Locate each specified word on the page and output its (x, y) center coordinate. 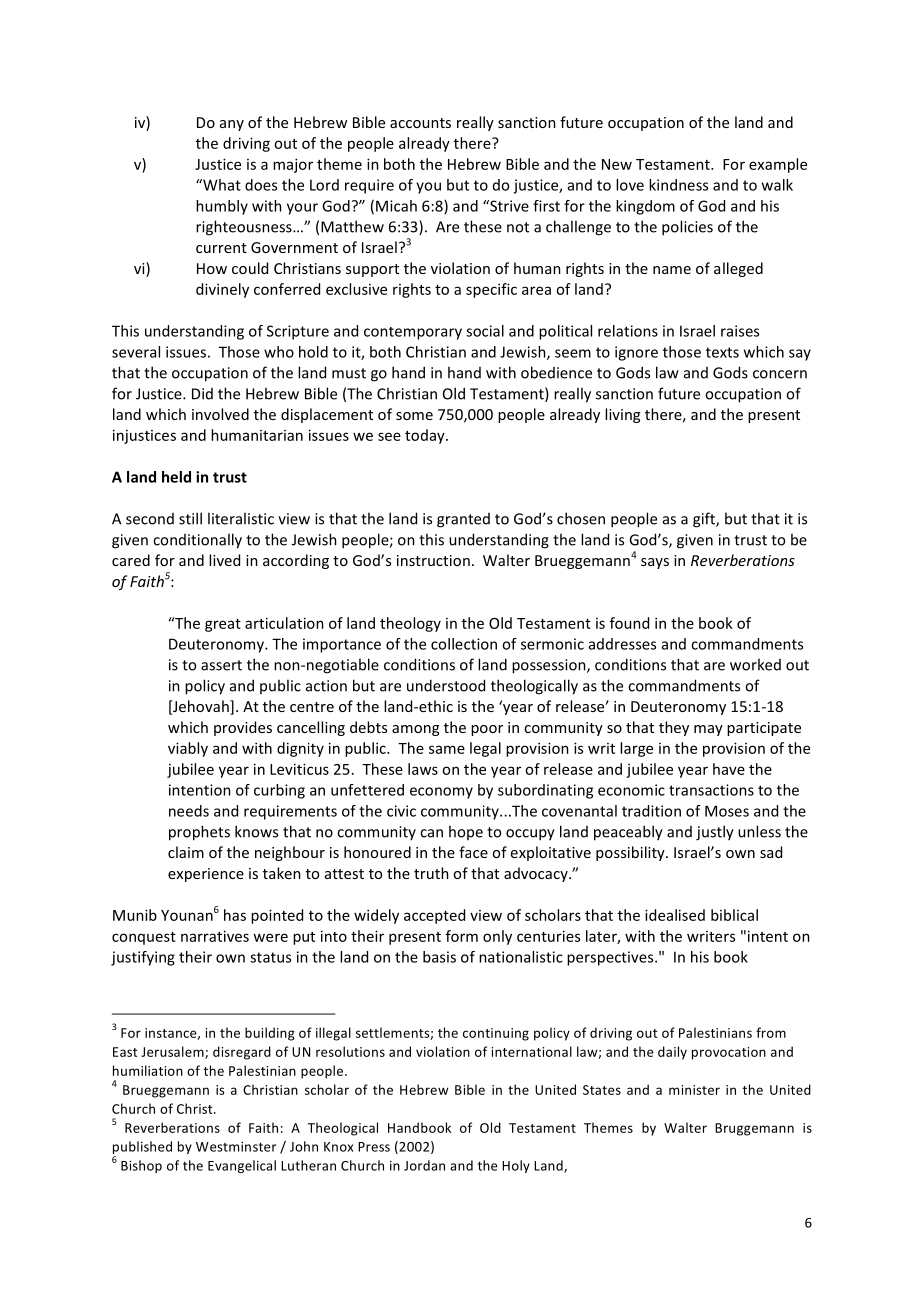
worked (755, 664)
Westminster (236, 1147)
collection (464, 644)
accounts (420, 123)
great (223, 625)
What (221, 185)
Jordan (424, 1165)
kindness (678, 185)
